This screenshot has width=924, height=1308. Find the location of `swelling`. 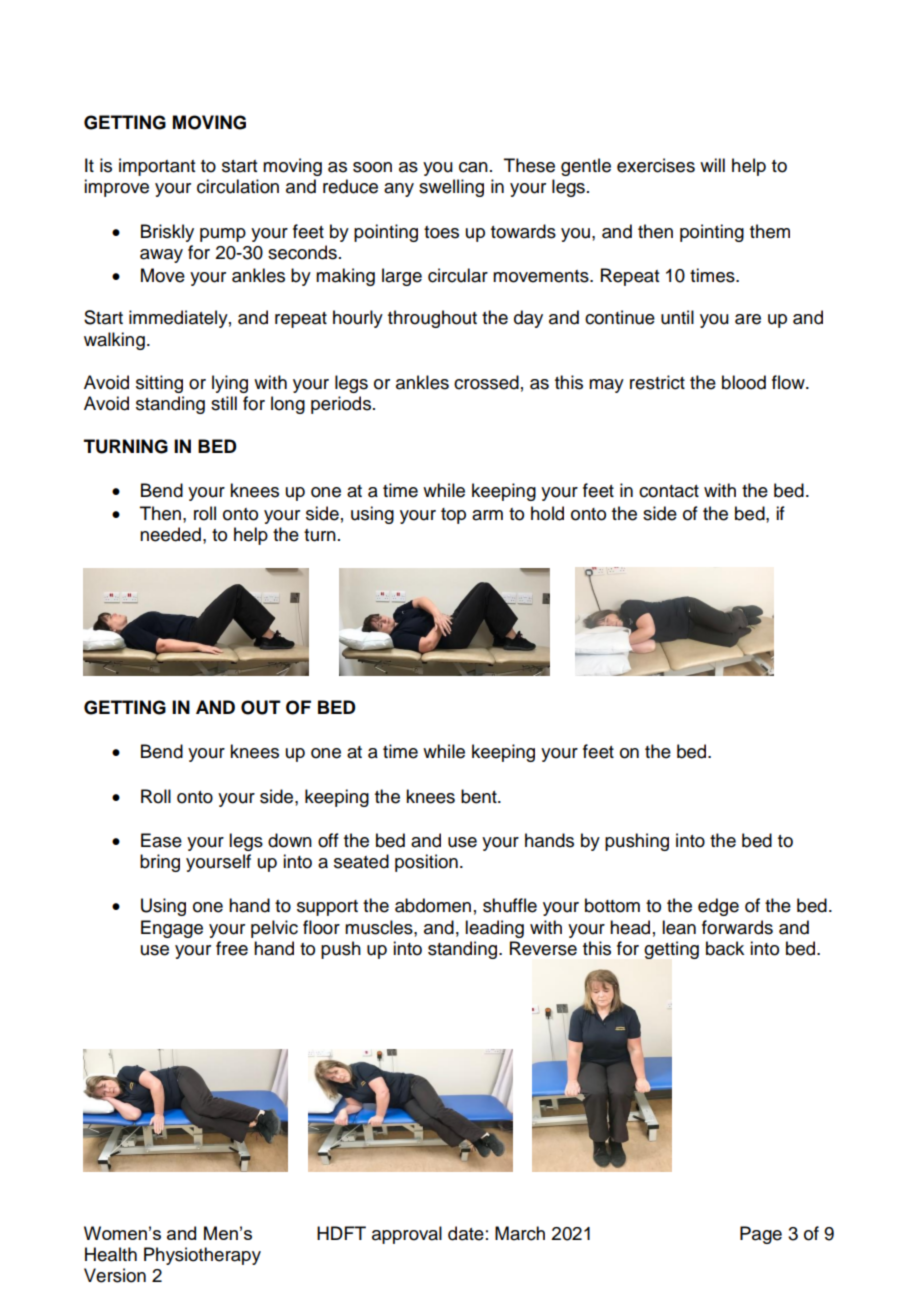

swelling is located at coordinates (451, 188).
